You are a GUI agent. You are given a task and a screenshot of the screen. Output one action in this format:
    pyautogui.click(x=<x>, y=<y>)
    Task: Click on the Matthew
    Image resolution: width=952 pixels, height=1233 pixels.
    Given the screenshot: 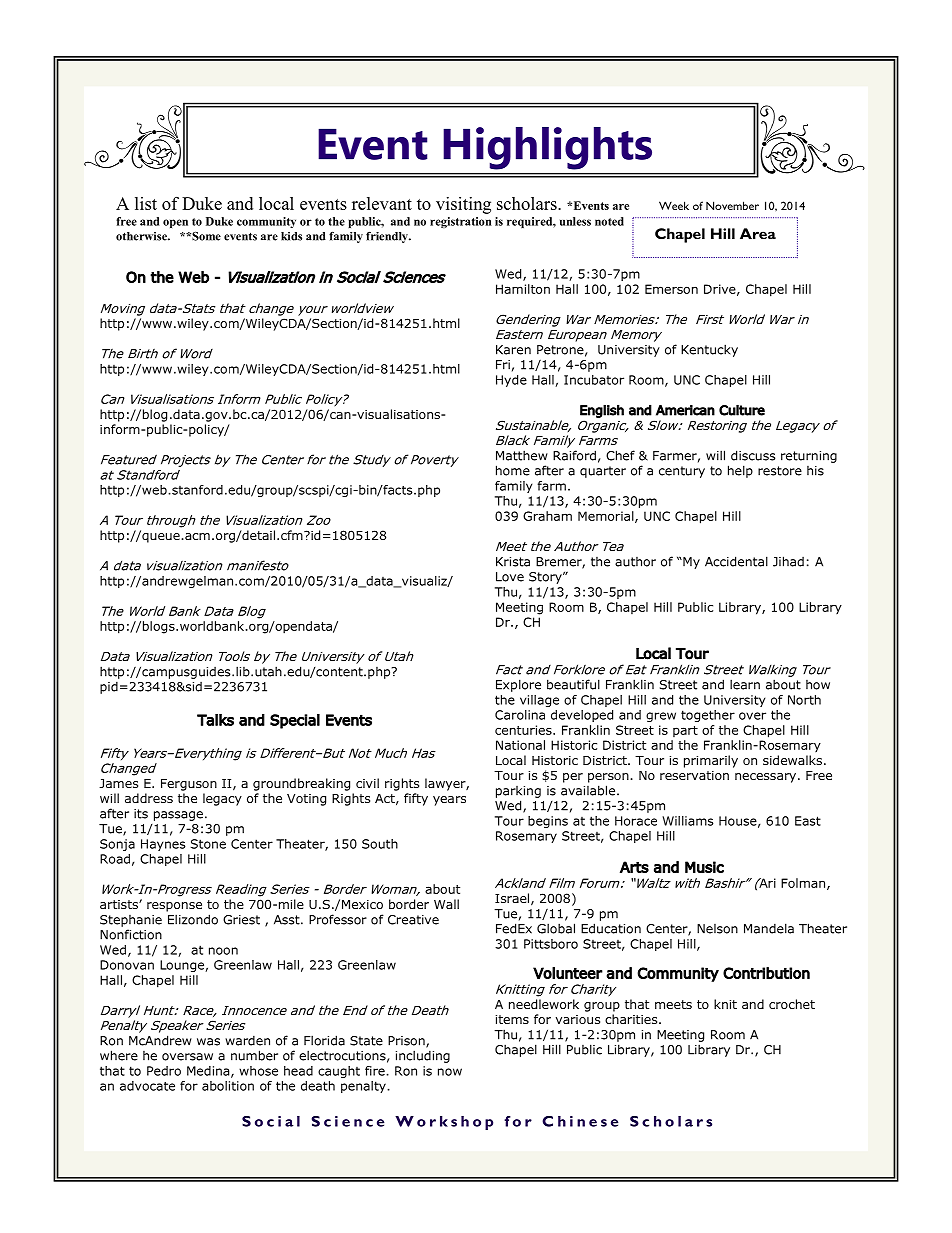 What is the action you would take?
    pyautogui.click(x=522, y=455)
